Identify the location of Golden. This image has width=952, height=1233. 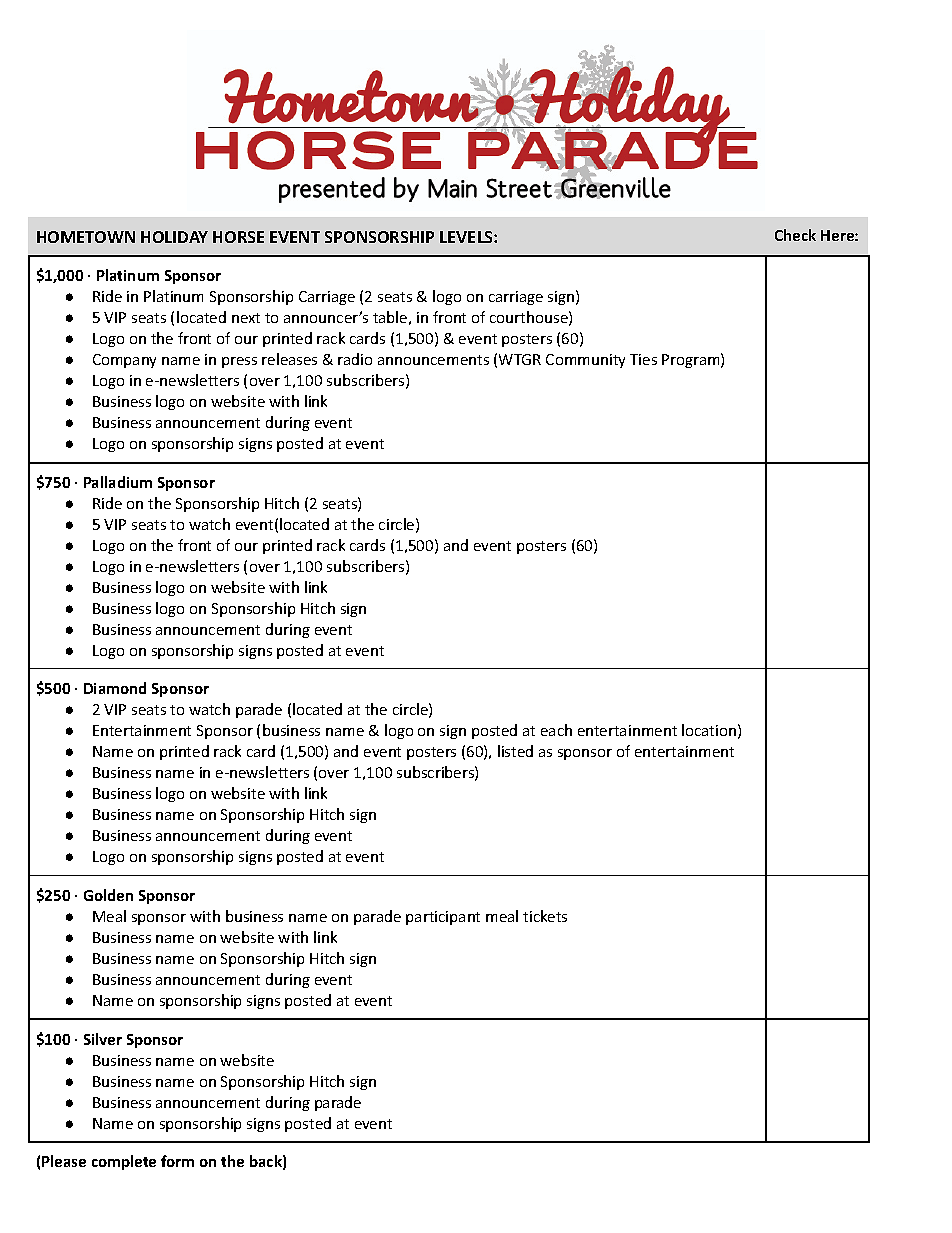
(108, 895).
